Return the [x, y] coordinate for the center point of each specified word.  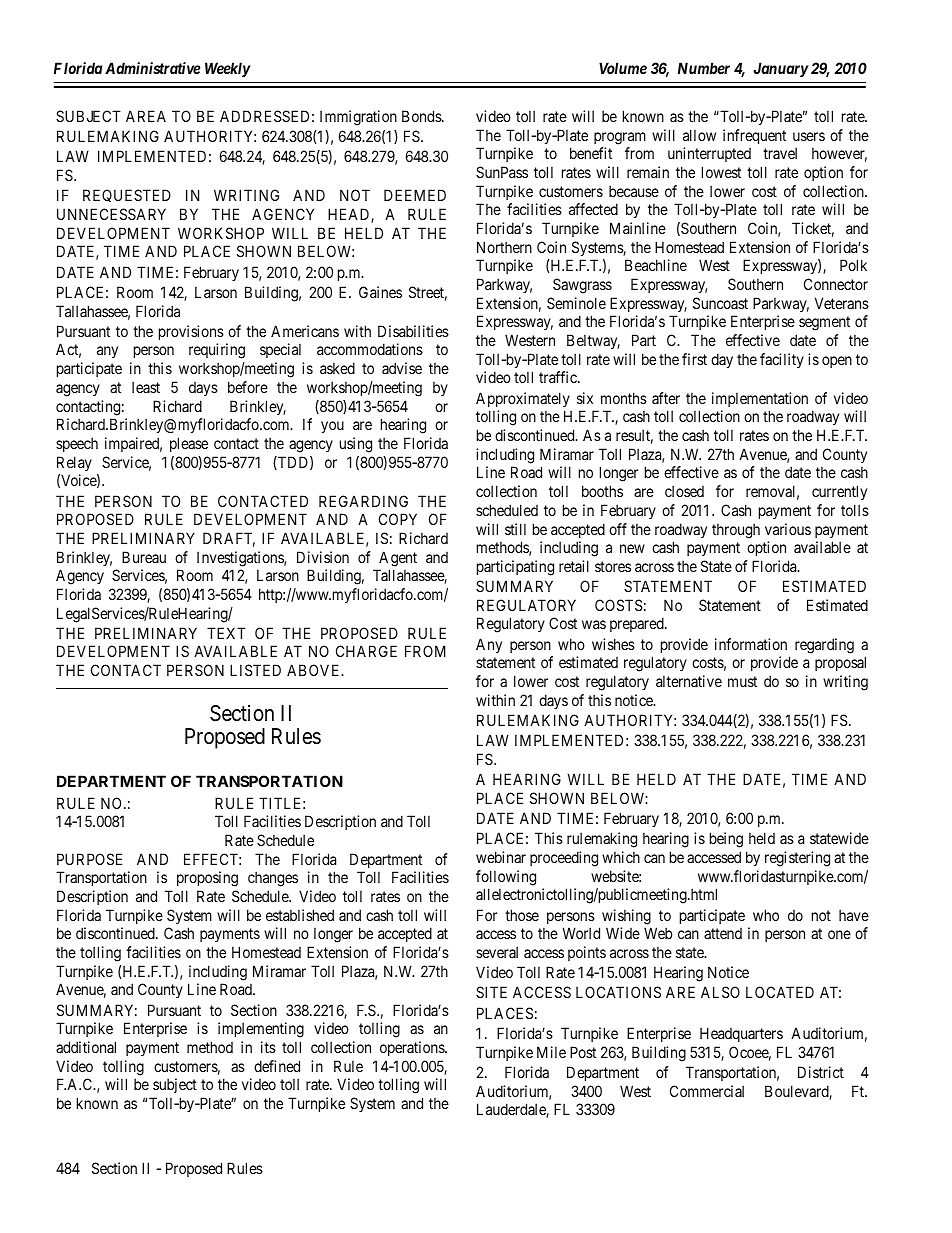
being [726, 840]
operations [413, 1048]
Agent [398, 559]
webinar [501, 857]
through [736, 531]
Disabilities [413, 331]
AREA [146, 116]
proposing [207, 879]
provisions [191, 332]
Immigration [358, 118]
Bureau [144, 557]
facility [782, 360]
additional [86, 1047]
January [781, 69]
